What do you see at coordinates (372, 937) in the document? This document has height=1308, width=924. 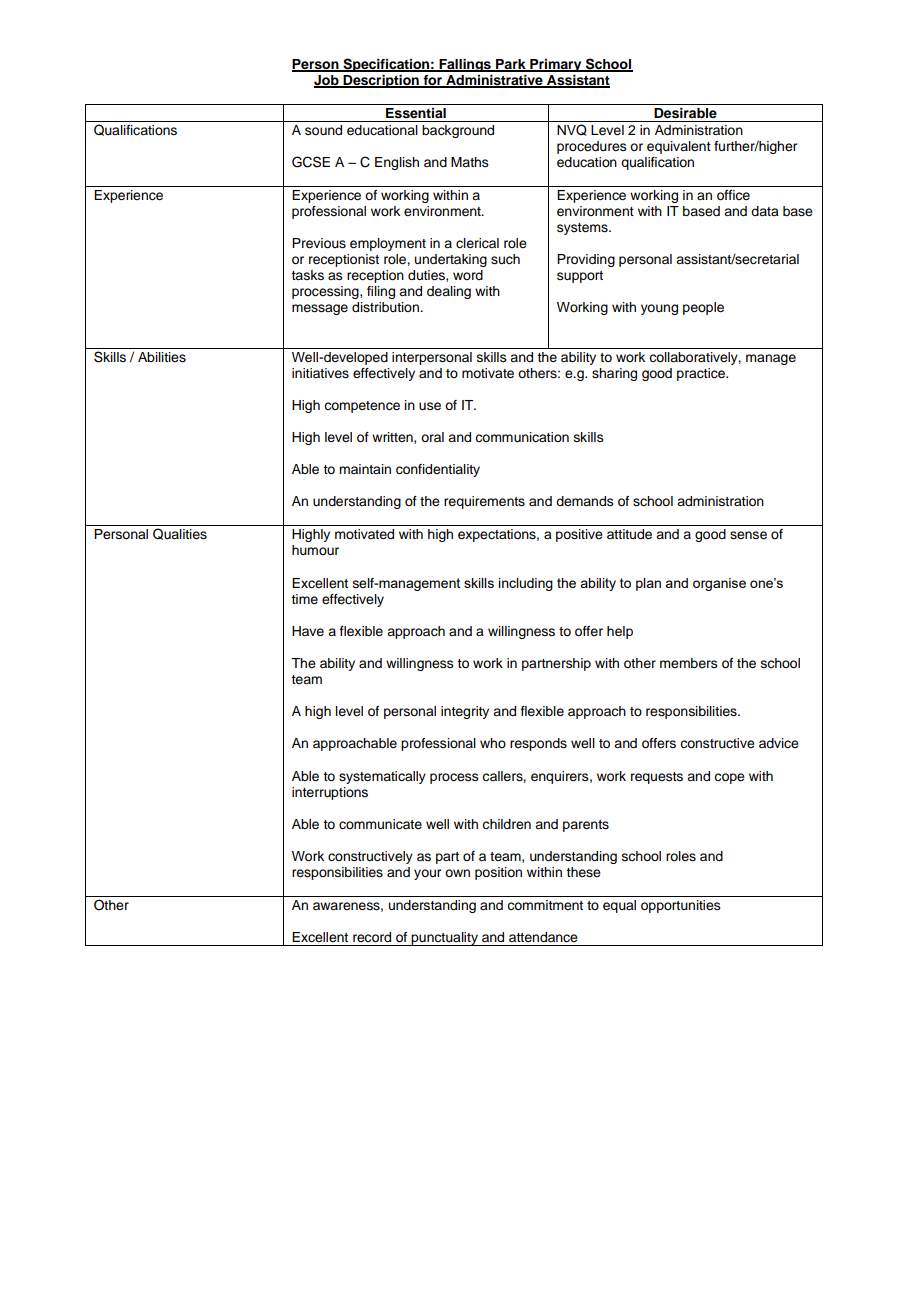 I see `record` at bounding box center [372, 937].
